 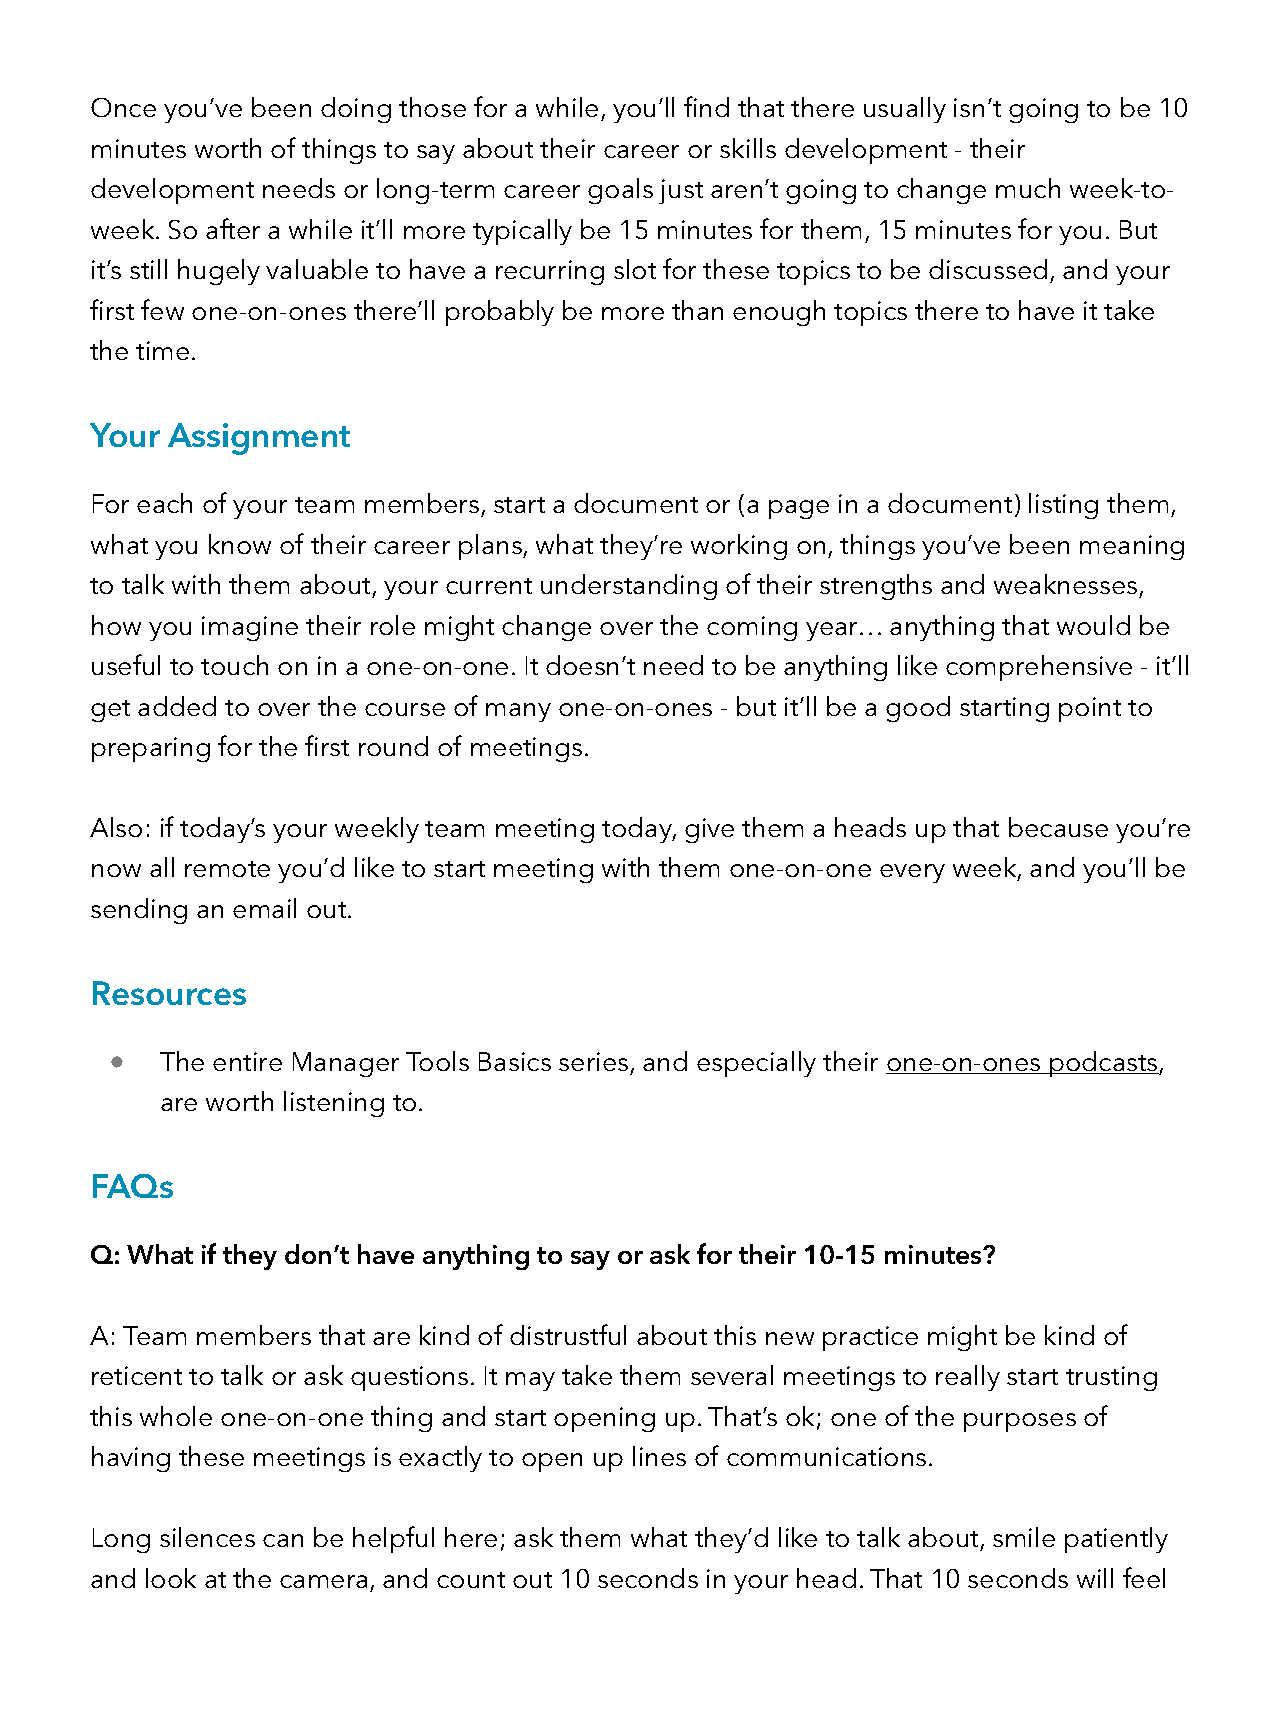 I want to click on podcasts, so click(x=1104, y=1064).
